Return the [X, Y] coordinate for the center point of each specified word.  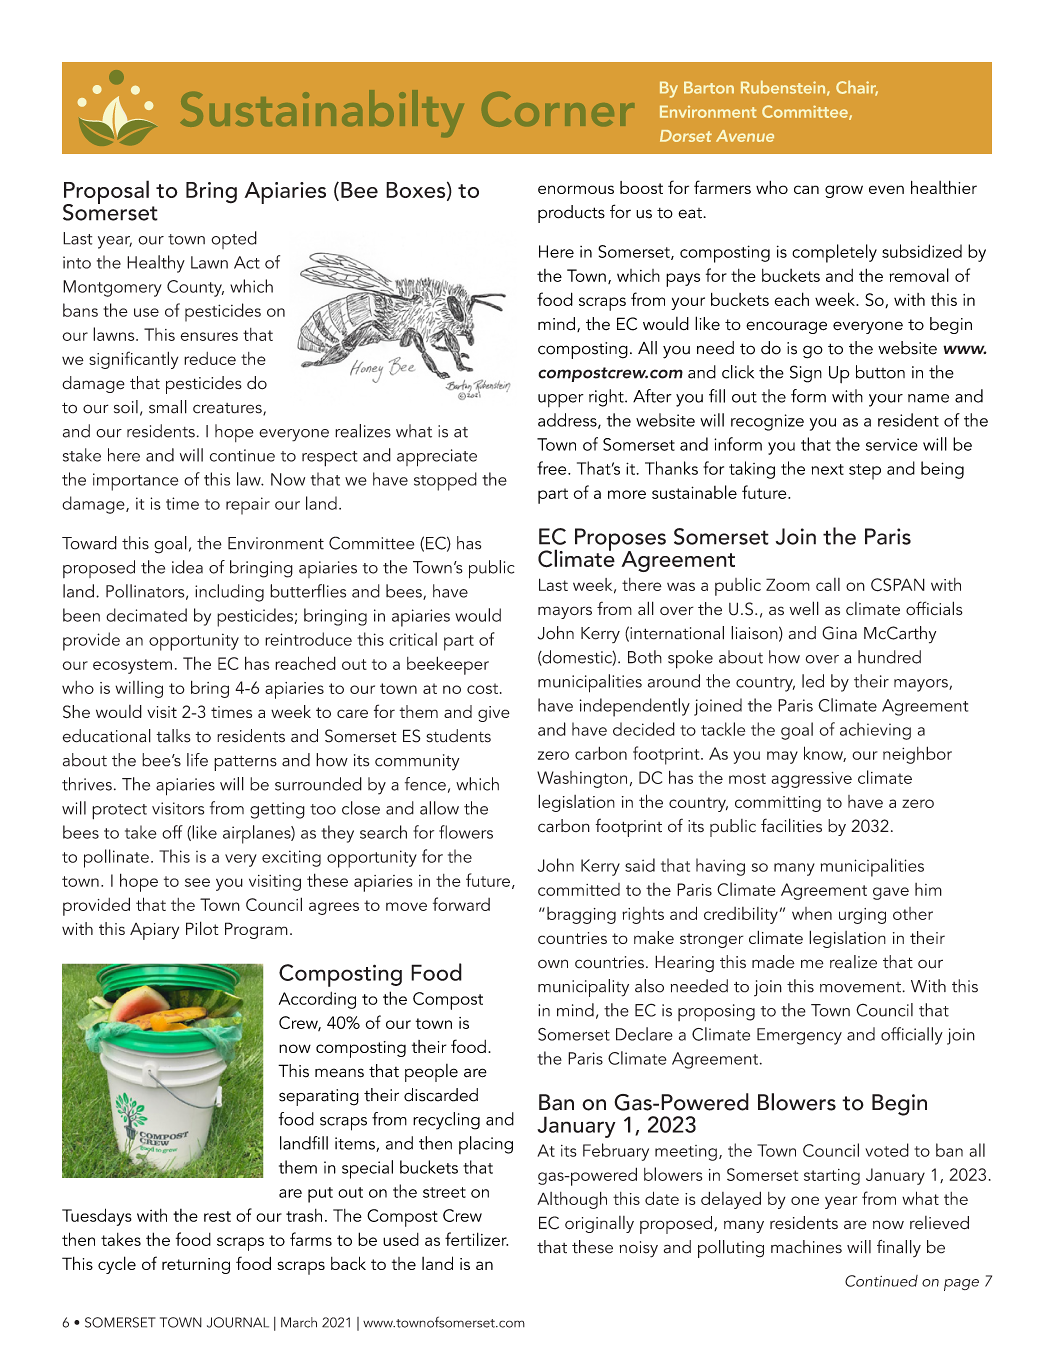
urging [862, 916]
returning [196, 1266]
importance [135, 482]
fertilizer [476, 1239]
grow [844, 191]
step [865, 472]
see [197, 882]
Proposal [106, 193]
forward [461, 904]
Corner [558, 109]
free [553, 468]
